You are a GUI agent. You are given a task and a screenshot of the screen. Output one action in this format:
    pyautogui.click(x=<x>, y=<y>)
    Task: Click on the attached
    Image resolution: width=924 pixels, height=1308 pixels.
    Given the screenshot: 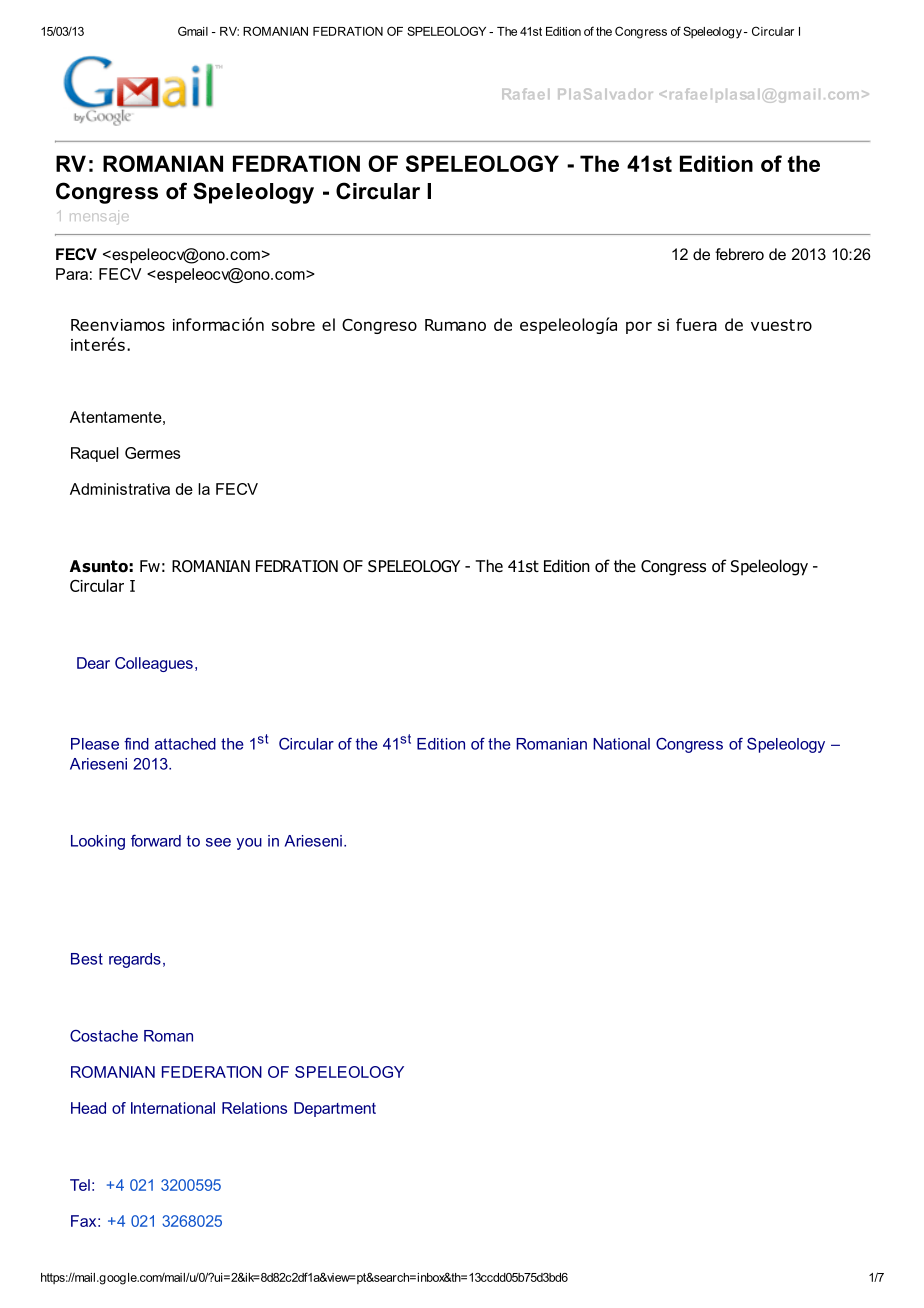 What is the action you would take?
    pyautogui.click(x=185, y=744)
